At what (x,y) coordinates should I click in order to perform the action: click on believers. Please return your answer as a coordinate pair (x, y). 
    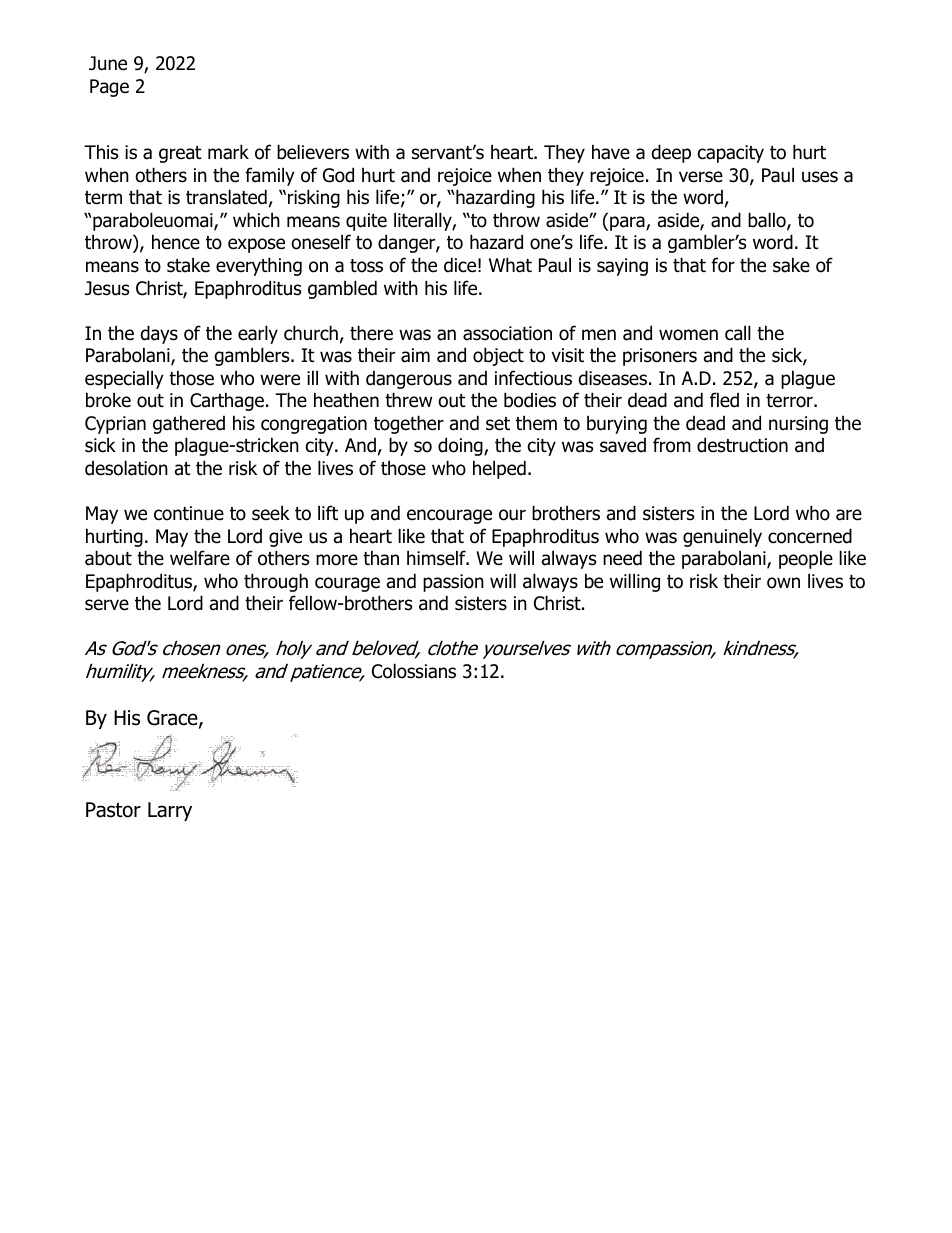
    Looking at the image, I should click on (313, 152).
